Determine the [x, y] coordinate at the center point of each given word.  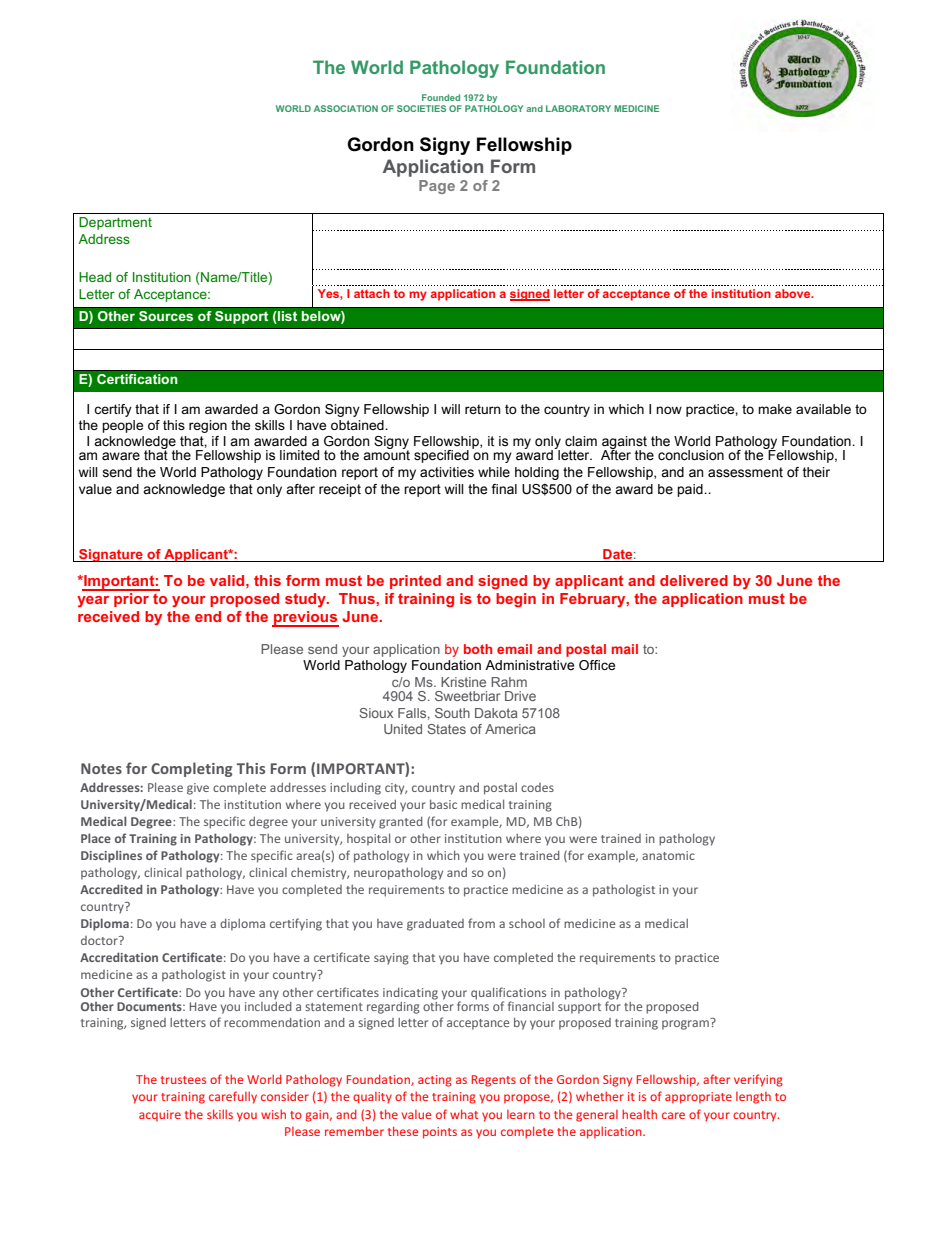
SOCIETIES [421, 108]
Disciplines [111, 856]
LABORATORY [578, 108]
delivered [694, 580]
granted [401, 822]
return [483, 409]
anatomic [668, 855]
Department [115, 223]
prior [131, 598]
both [478, 649]
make [775, 409]
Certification [137, 379]
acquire [160, 1115]
